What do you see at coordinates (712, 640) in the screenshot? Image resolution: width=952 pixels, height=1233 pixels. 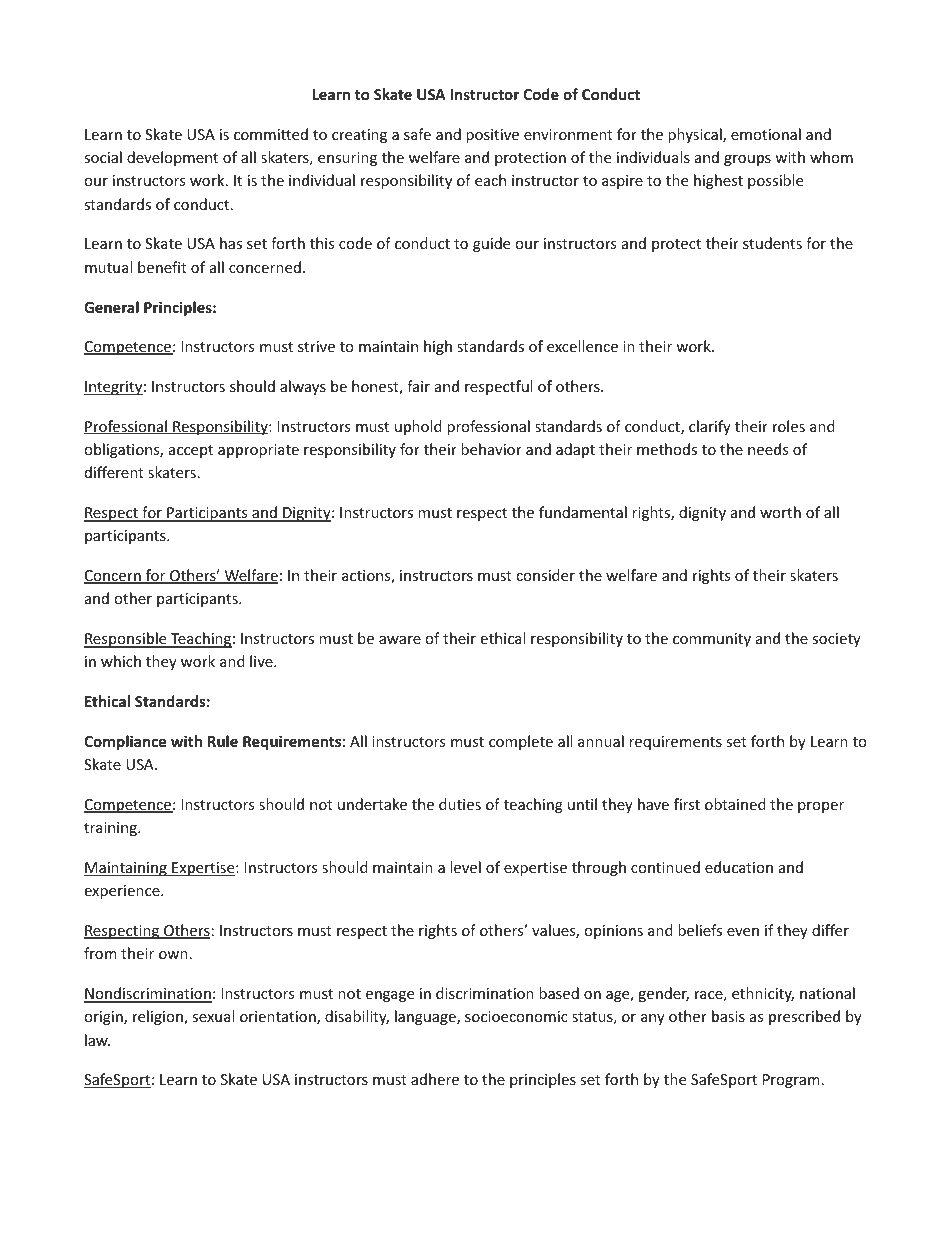 I see `community` at bounding box center [712, 640].
